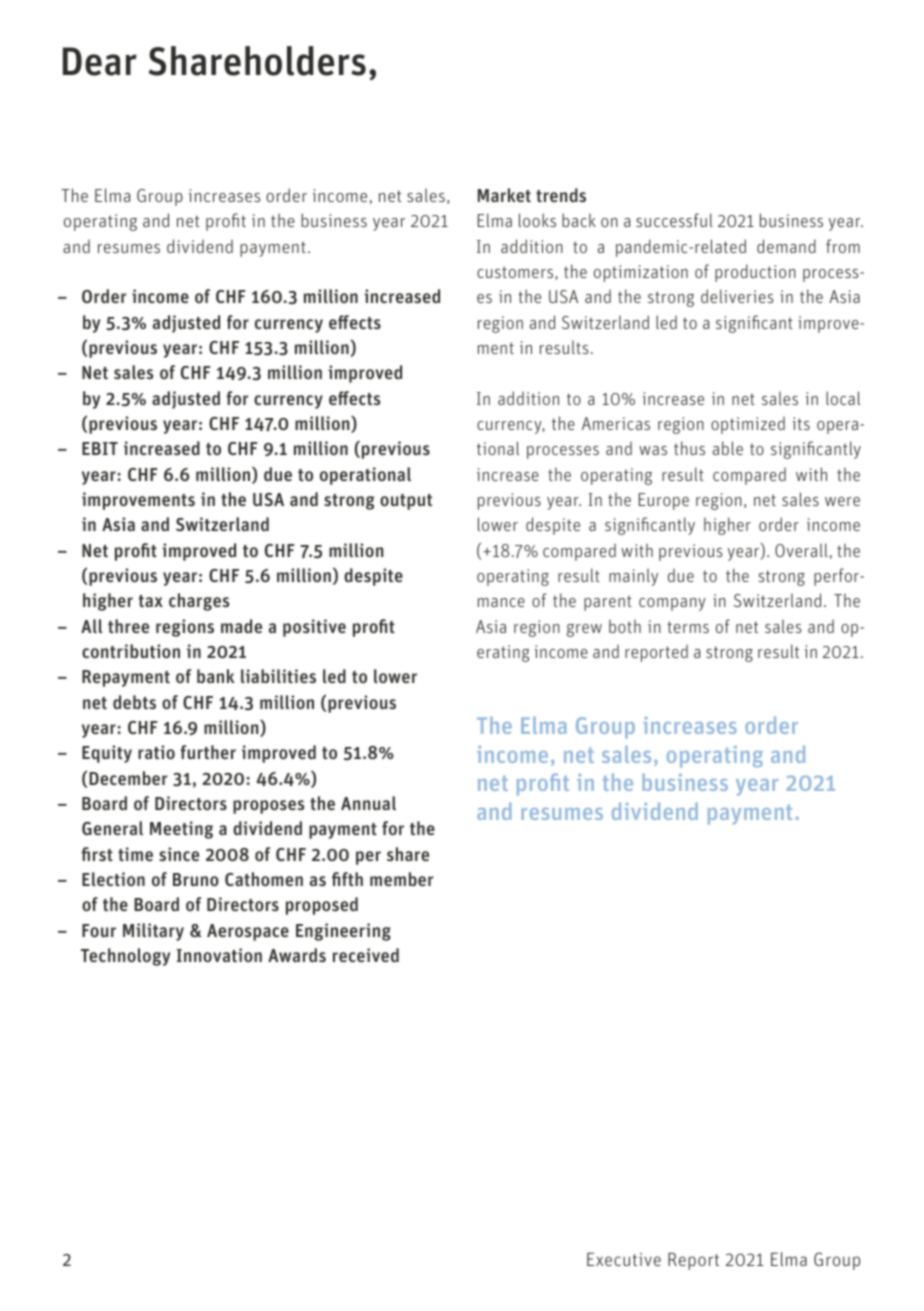 The height and width of the document is (1311, 924). I want to click on Innovation, so click(219, 955).
